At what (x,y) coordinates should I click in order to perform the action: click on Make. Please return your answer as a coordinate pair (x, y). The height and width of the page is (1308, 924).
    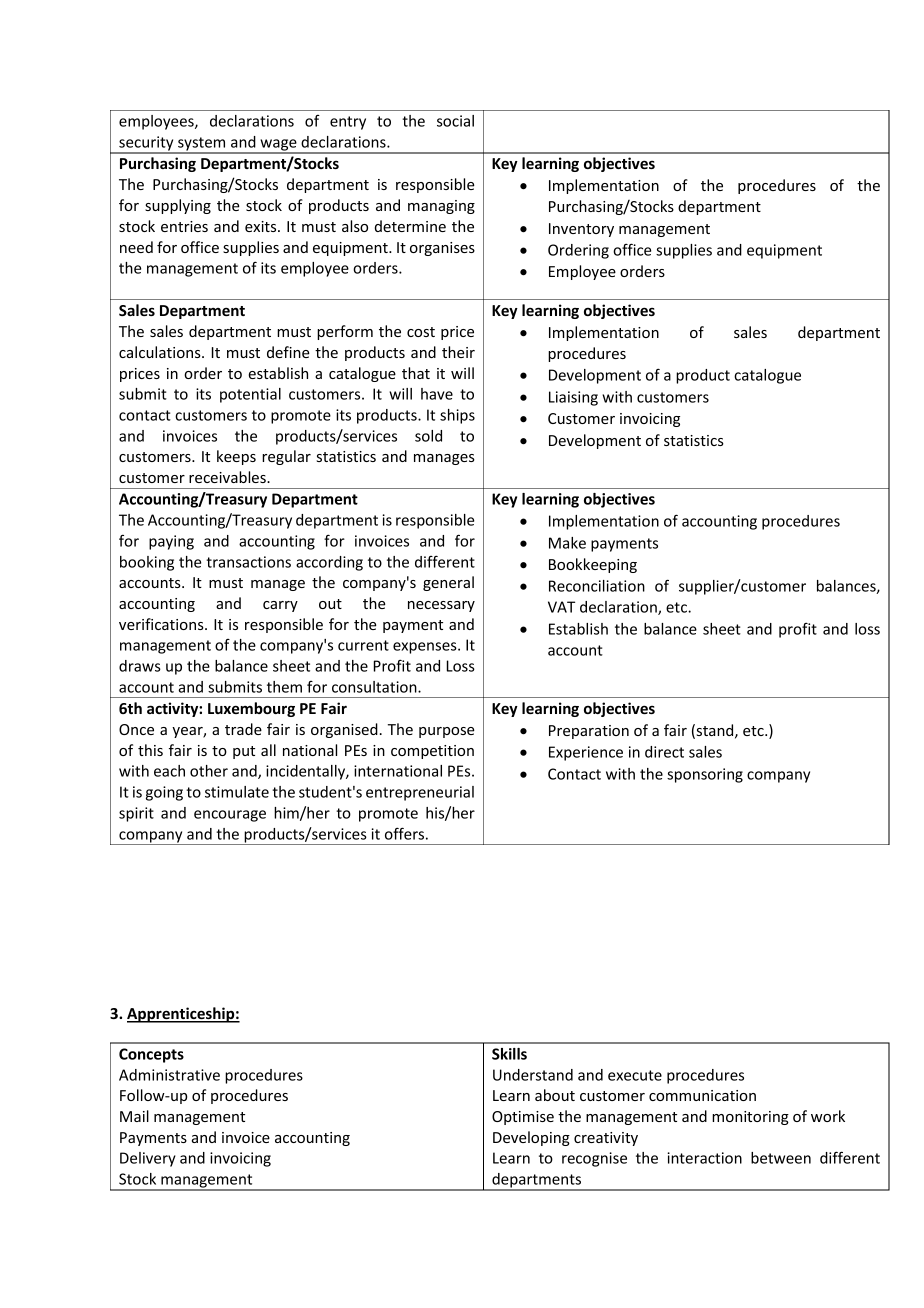
    Looking at the image, I should click on (567, 543).
